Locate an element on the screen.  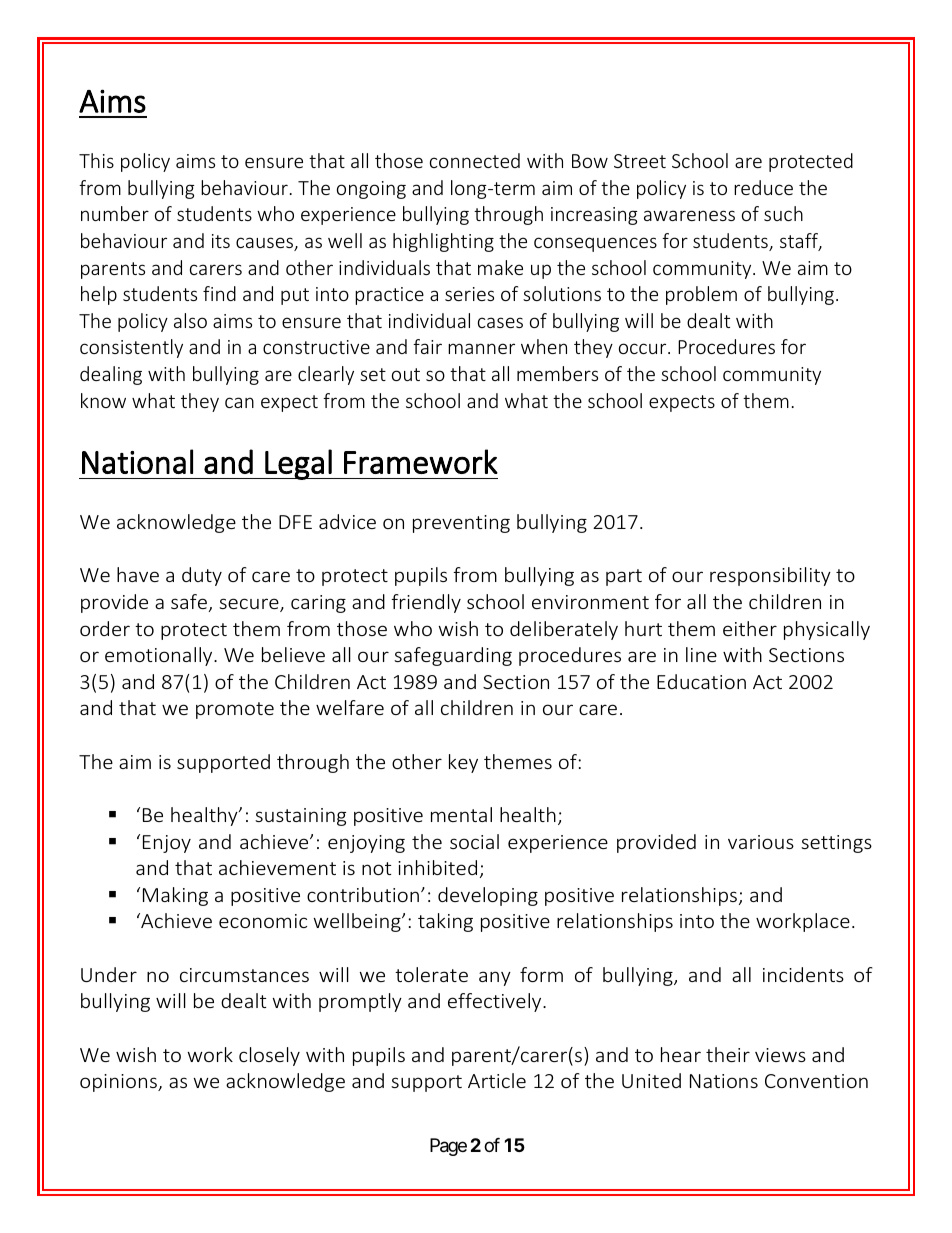
friendly is located at coordinates (426, 603).
